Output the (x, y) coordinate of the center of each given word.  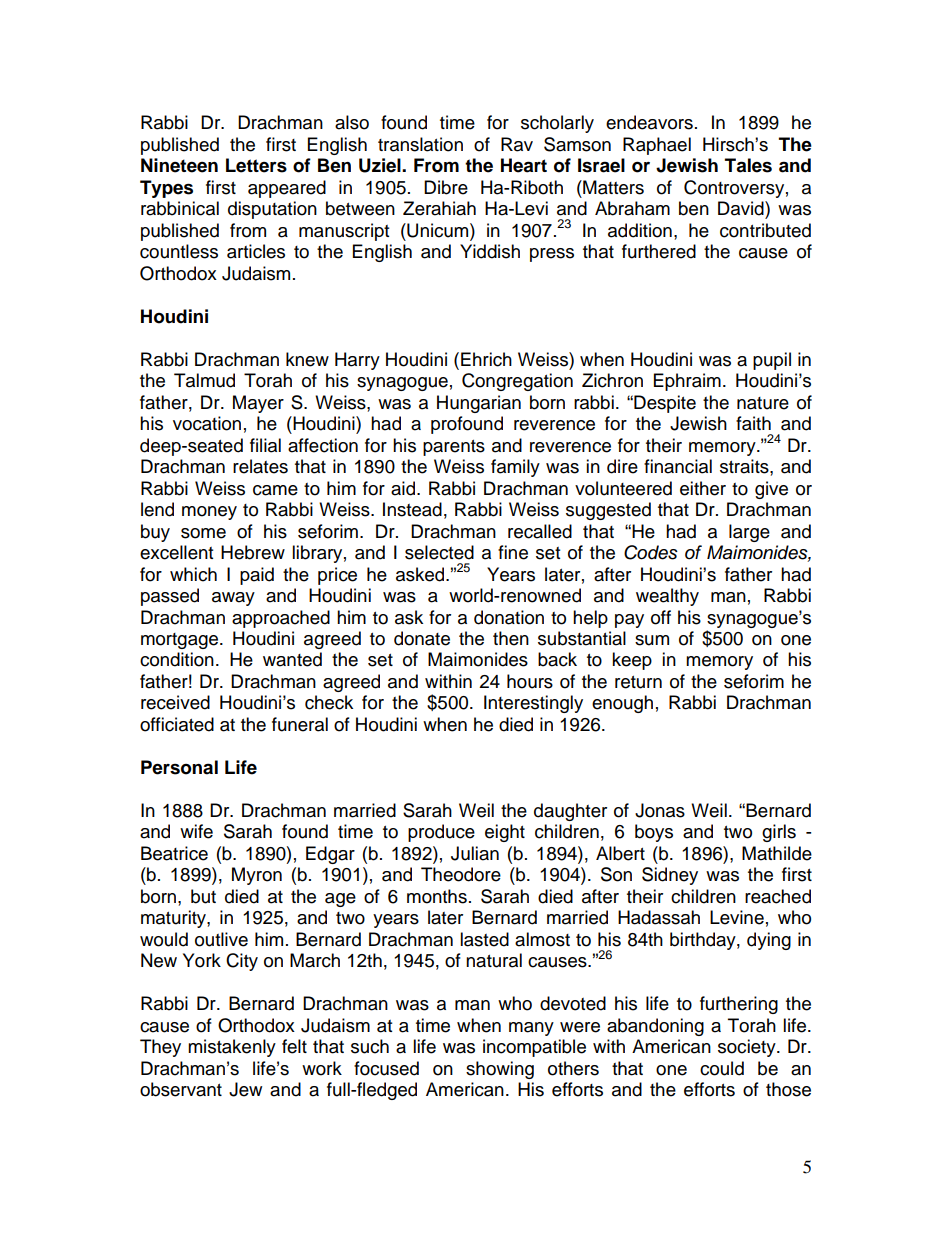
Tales (748, 165)
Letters (256, 165)
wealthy (667, 597)
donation (509, 617)
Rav (517, 144)
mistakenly (232, 1048)
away (233, 599)
